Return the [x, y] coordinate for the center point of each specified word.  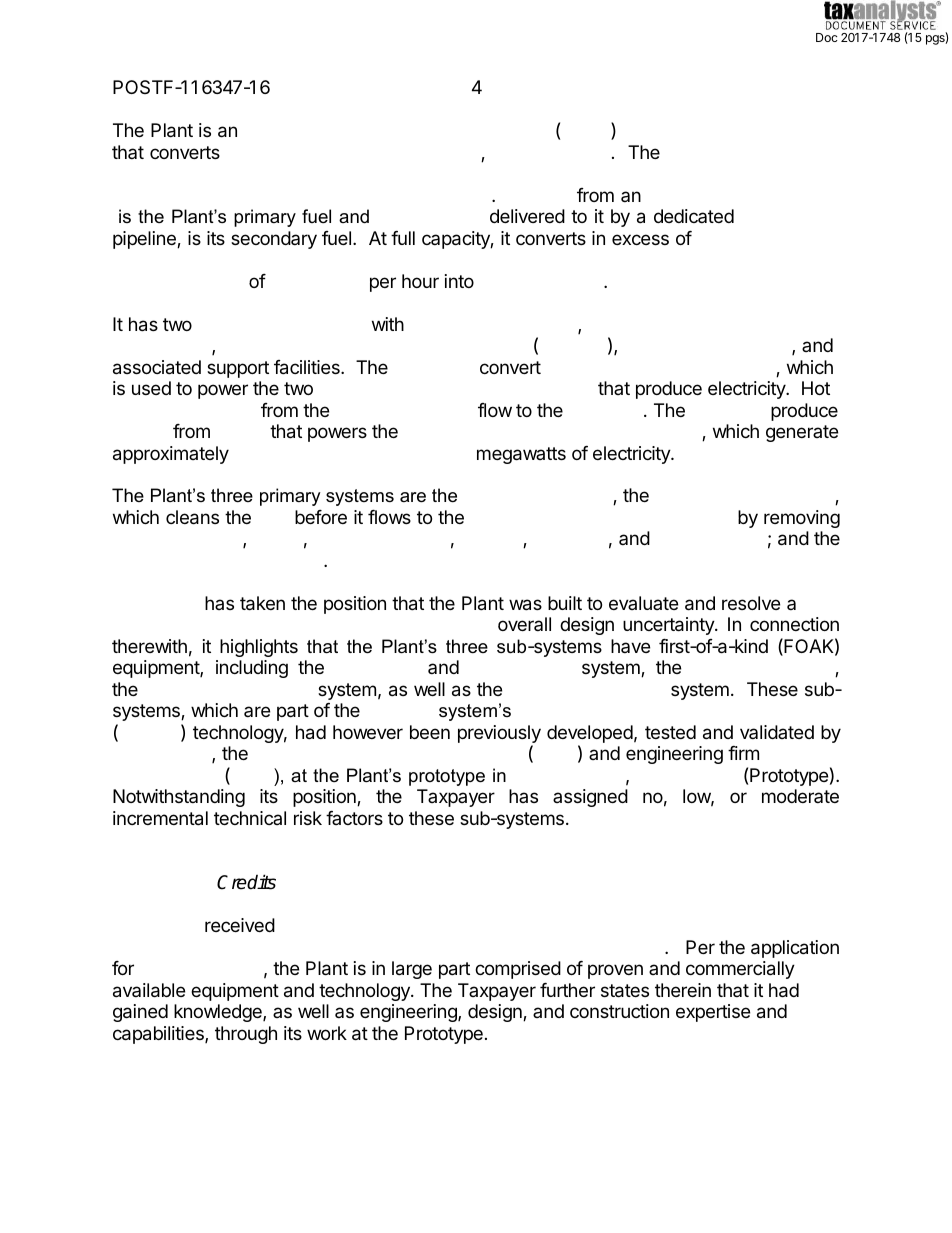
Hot [816, 388]
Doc [827, 37]
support [238, 369]
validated [777, 732]
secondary [274, 240]
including [252, 669]
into [459, 281]
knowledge [219, 1013]
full [403, 238]
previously [499, 735]
